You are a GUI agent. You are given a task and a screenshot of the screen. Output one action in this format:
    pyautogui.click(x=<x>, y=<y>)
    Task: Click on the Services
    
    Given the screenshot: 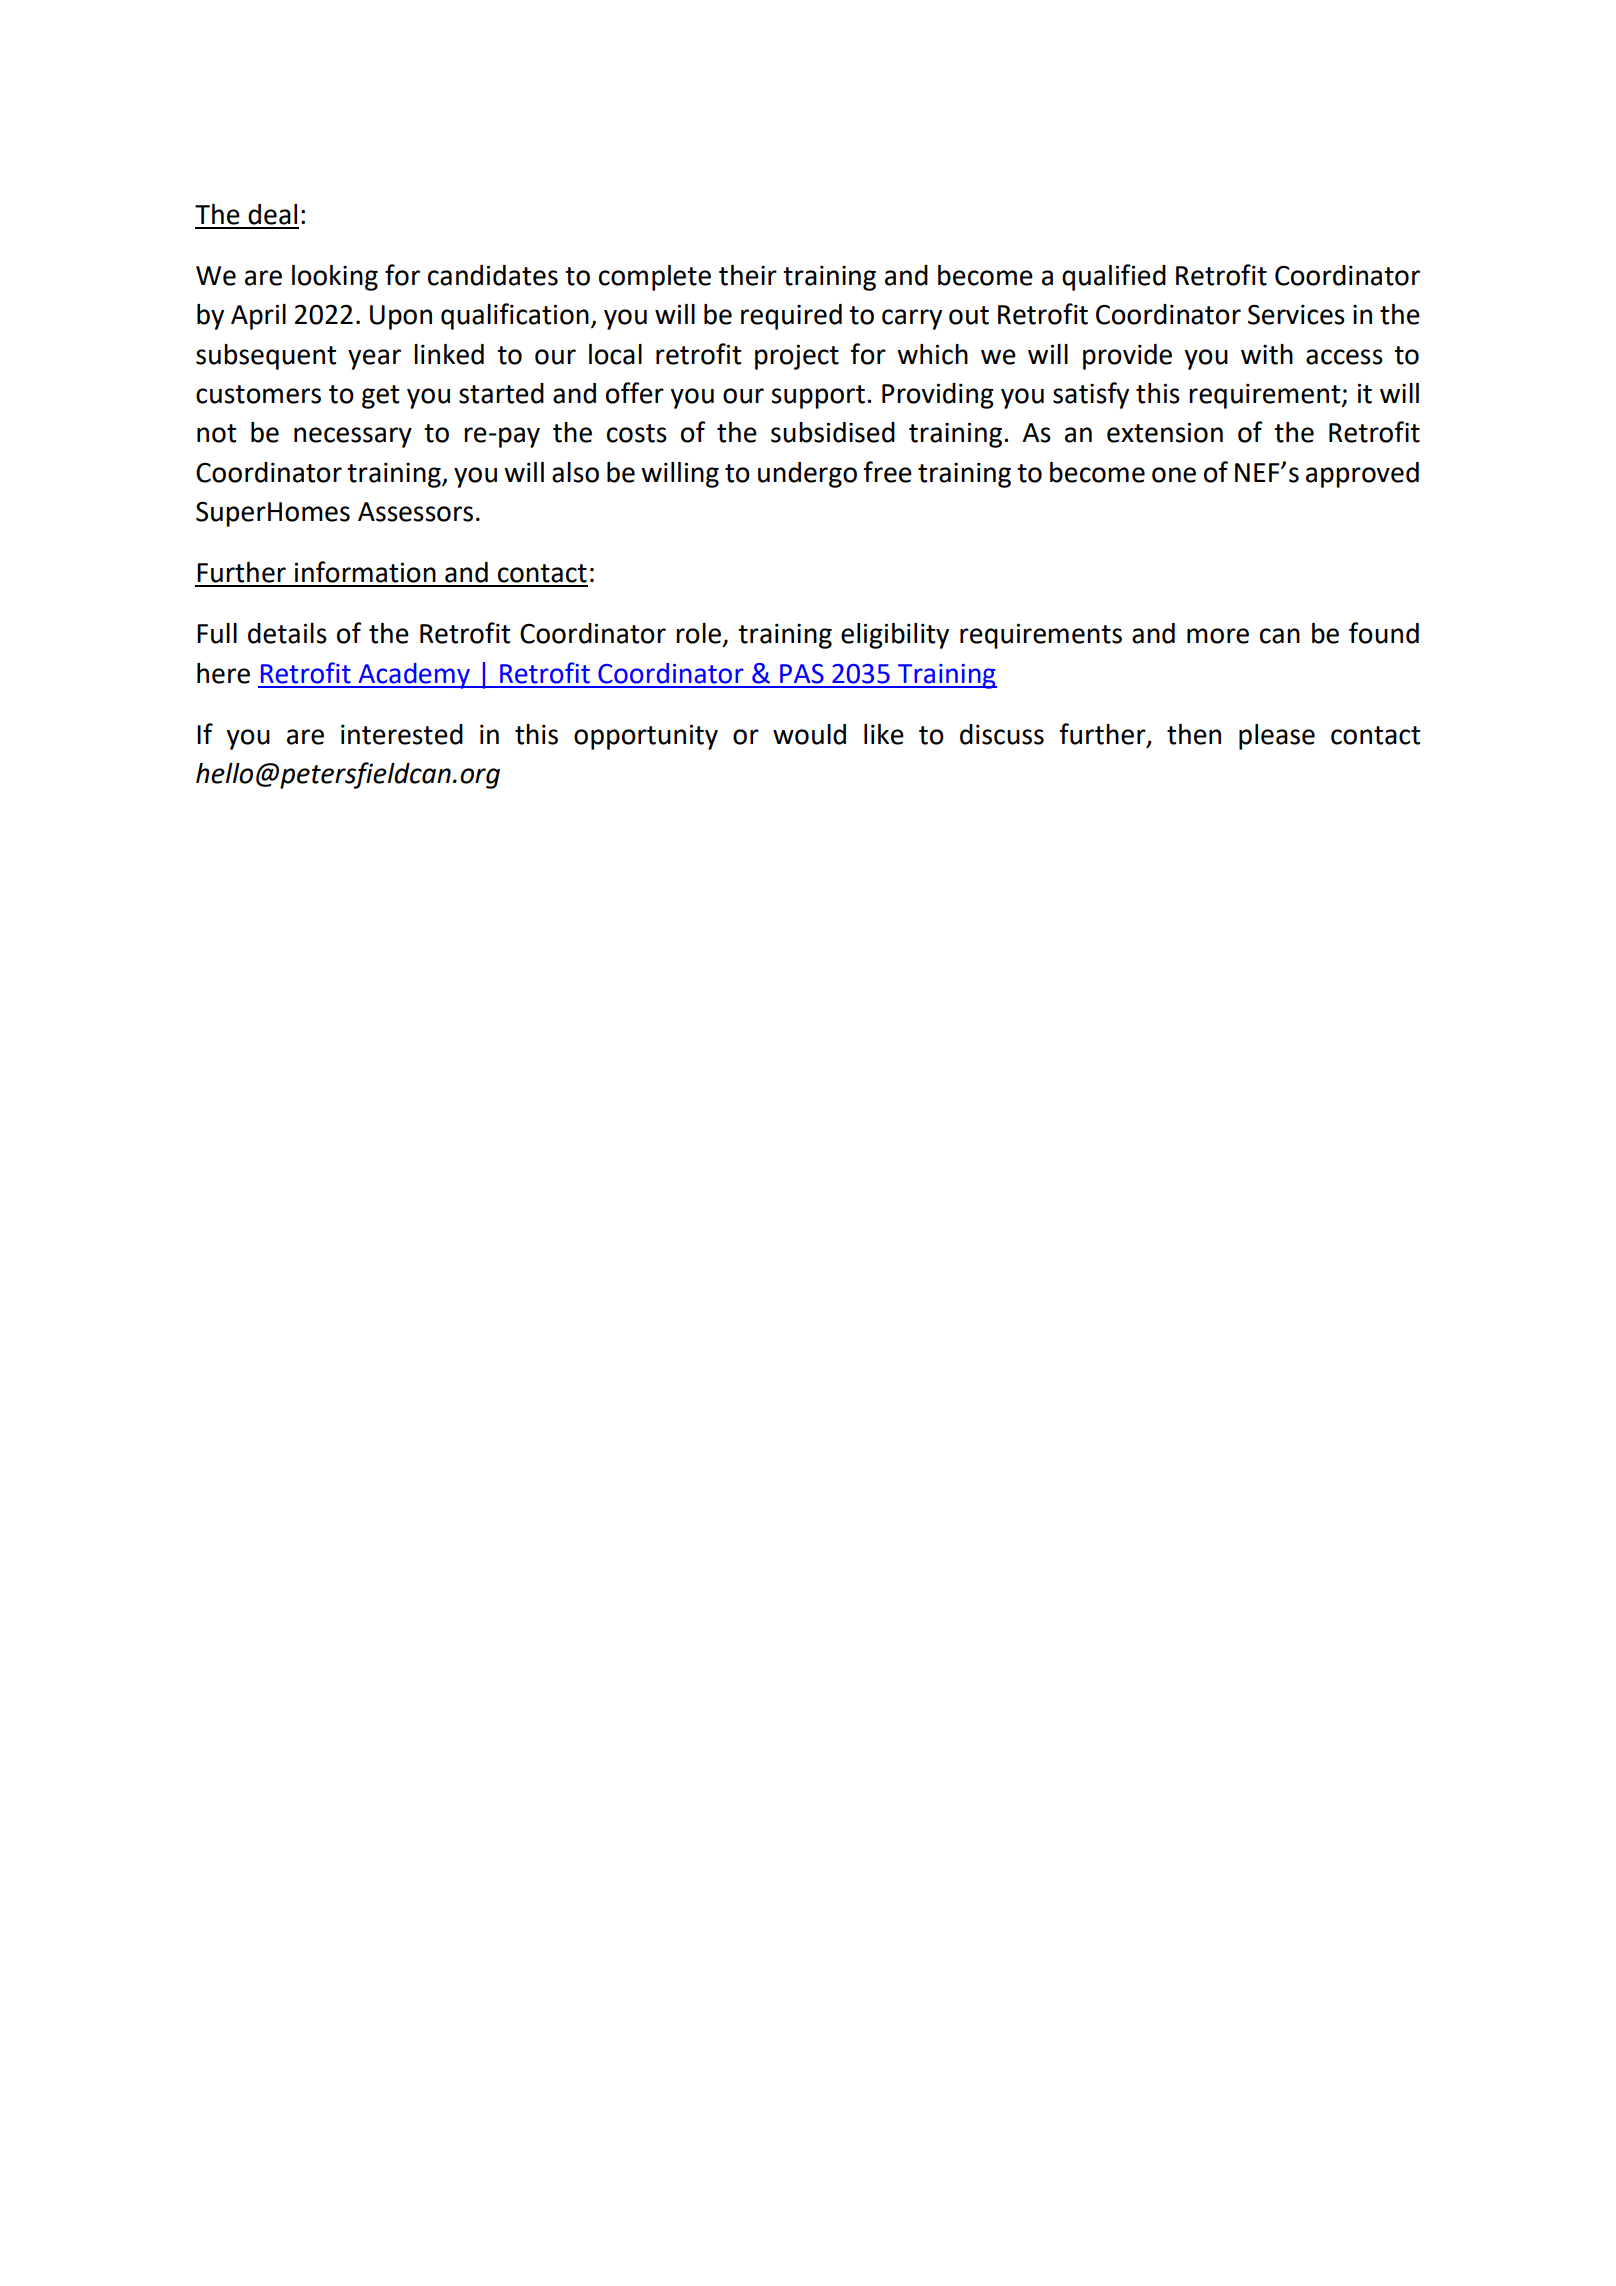 What is the action you would take?
    pyautogui.click(x=1296, y=314)
